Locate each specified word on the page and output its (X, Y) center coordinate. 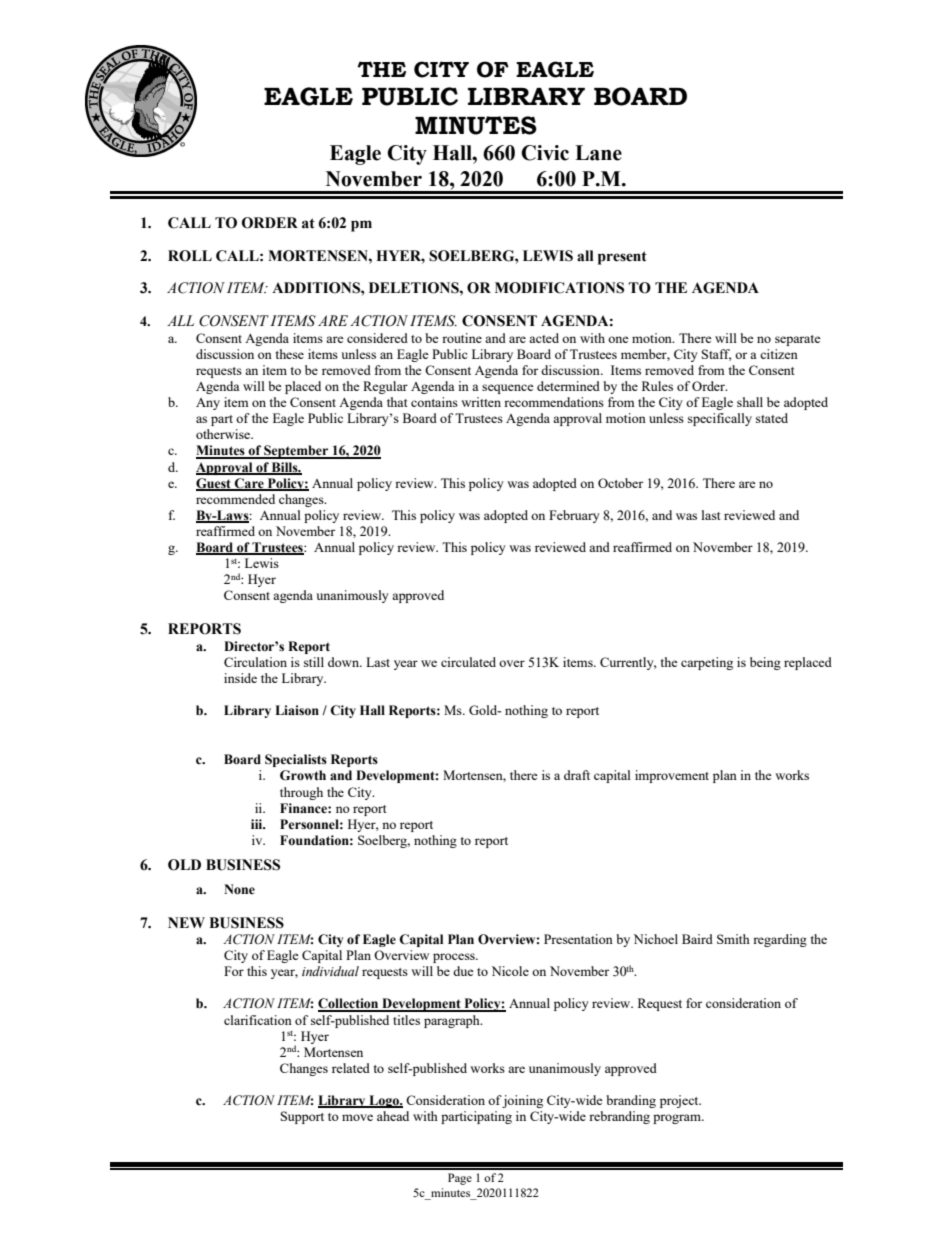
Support (302, 1117)
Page (460, 1179)
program (678, 1119)
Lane (598, 153)
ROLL (190, 256)
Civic (545, 153)
